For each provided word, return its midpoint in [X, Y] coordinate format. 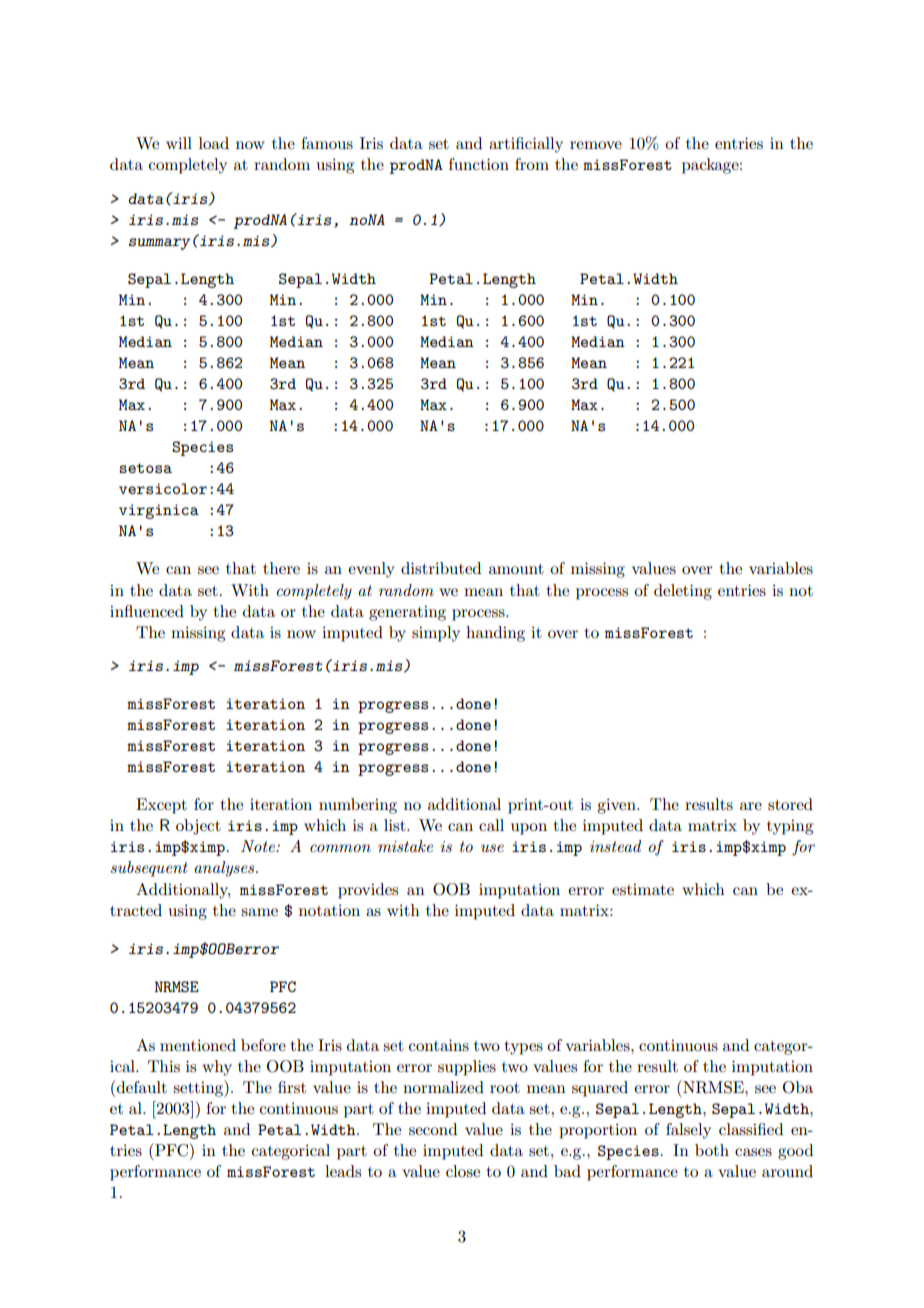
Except [161, 806]
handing [495, 634]
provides [368, 891]
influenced [147, 611]
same [259, 912]
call [491, 825]
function [479, 164]
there [281, 568]
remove [596, 145]
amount [516, 569]
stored [790, 804]
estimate [643, 889]
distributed [441, 568]
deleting [683, 592]
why [217, 1068]
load [214, 143]
